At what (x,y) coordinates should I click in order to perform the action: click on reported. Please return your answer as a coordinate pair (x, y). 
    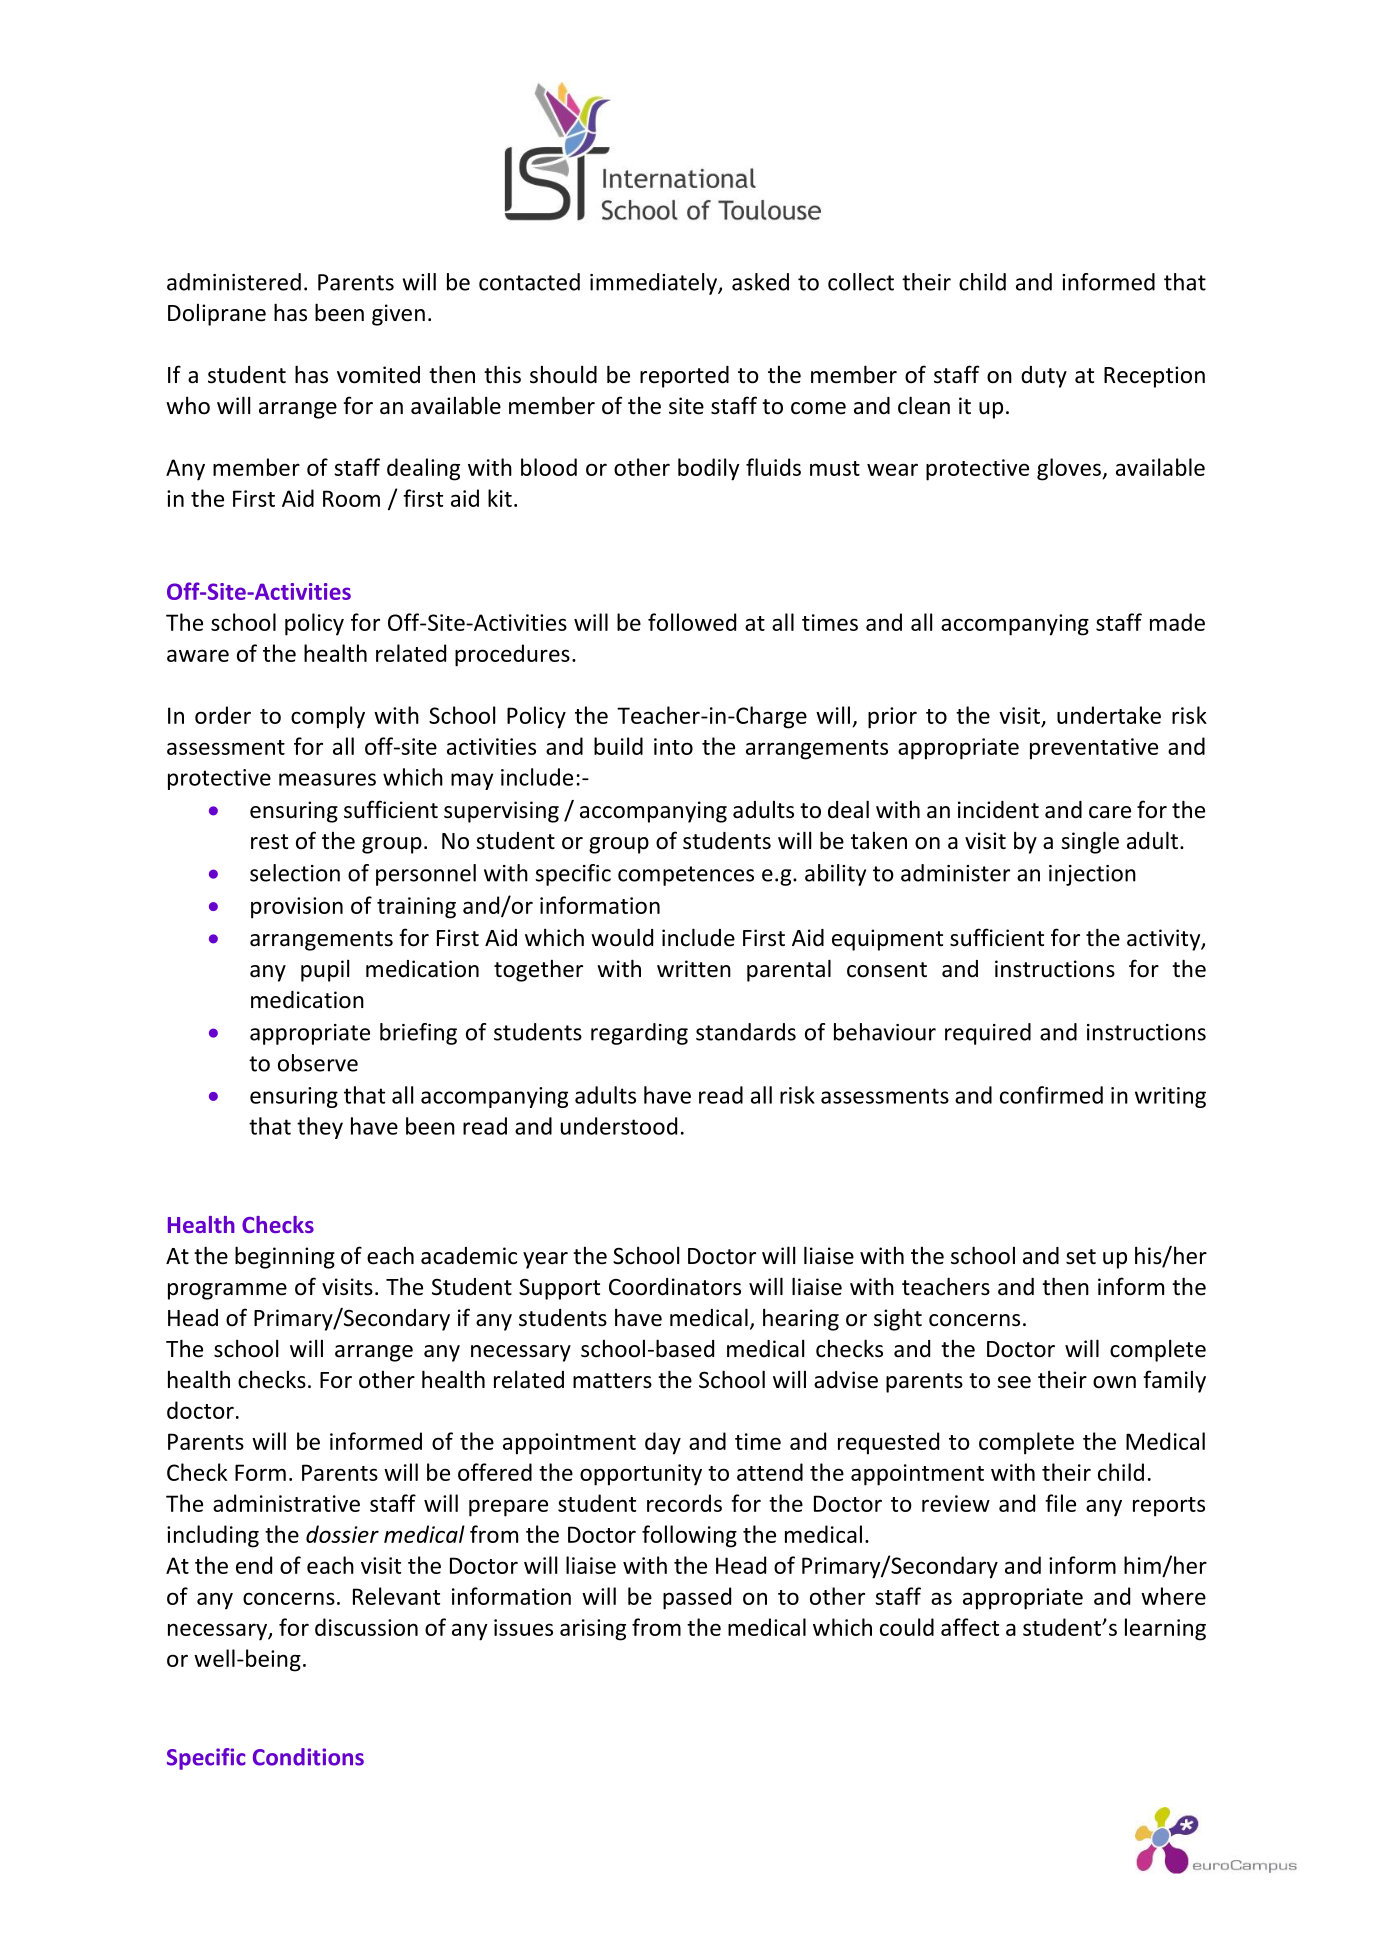
    Looking at the image, I should click on (684, 377).
